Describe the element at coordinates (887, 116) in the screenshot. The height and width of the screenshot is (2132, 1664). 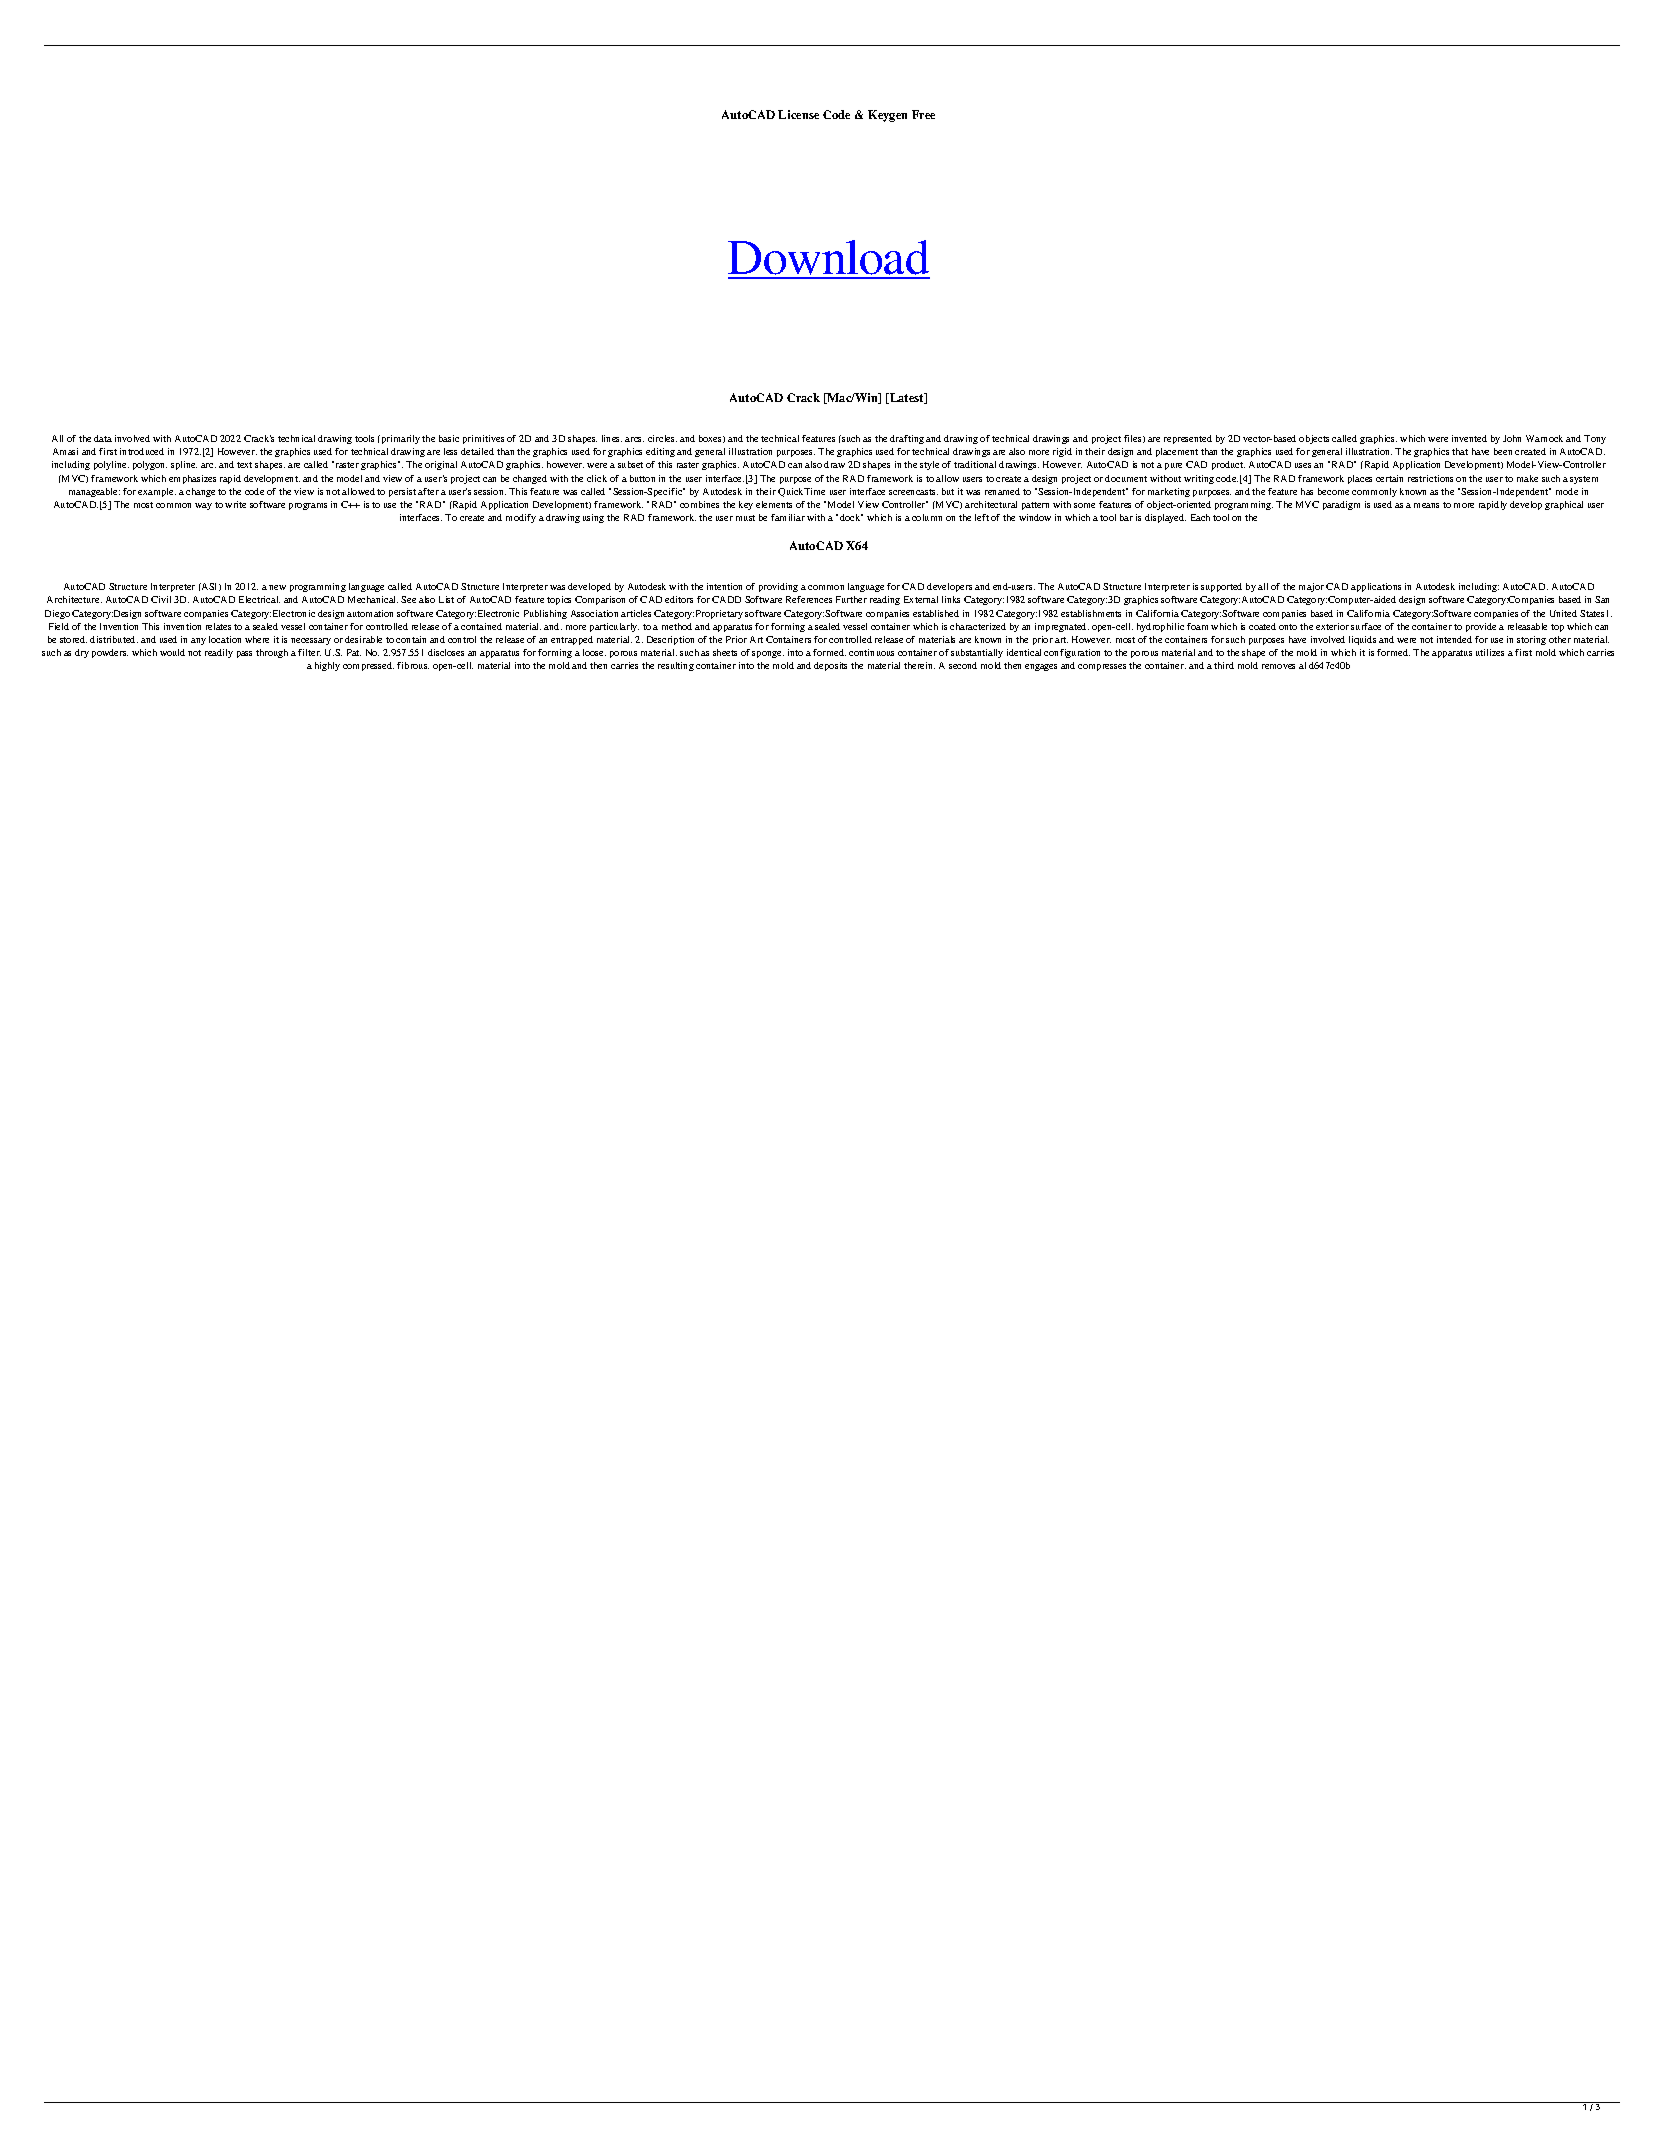
I see `Keygen` at that location.
